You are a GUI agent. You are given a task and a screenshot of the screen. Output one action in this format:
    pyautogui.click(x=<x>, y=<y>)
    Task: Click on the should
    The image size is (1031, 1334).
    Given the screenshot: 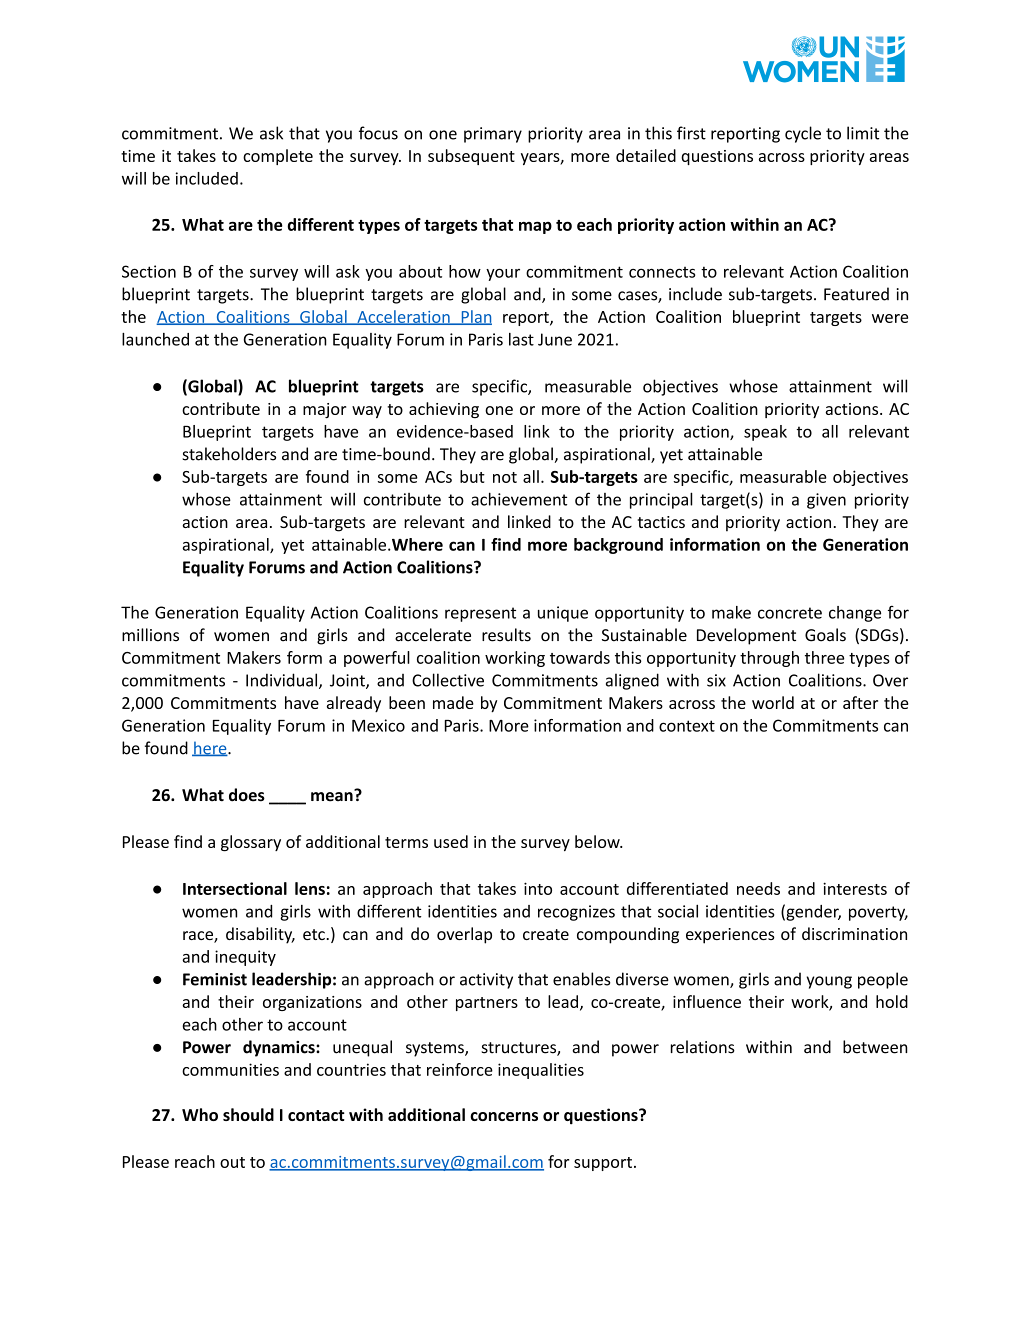 What is the action you would take?
    pyautogui.click(x=248, y=1114)
